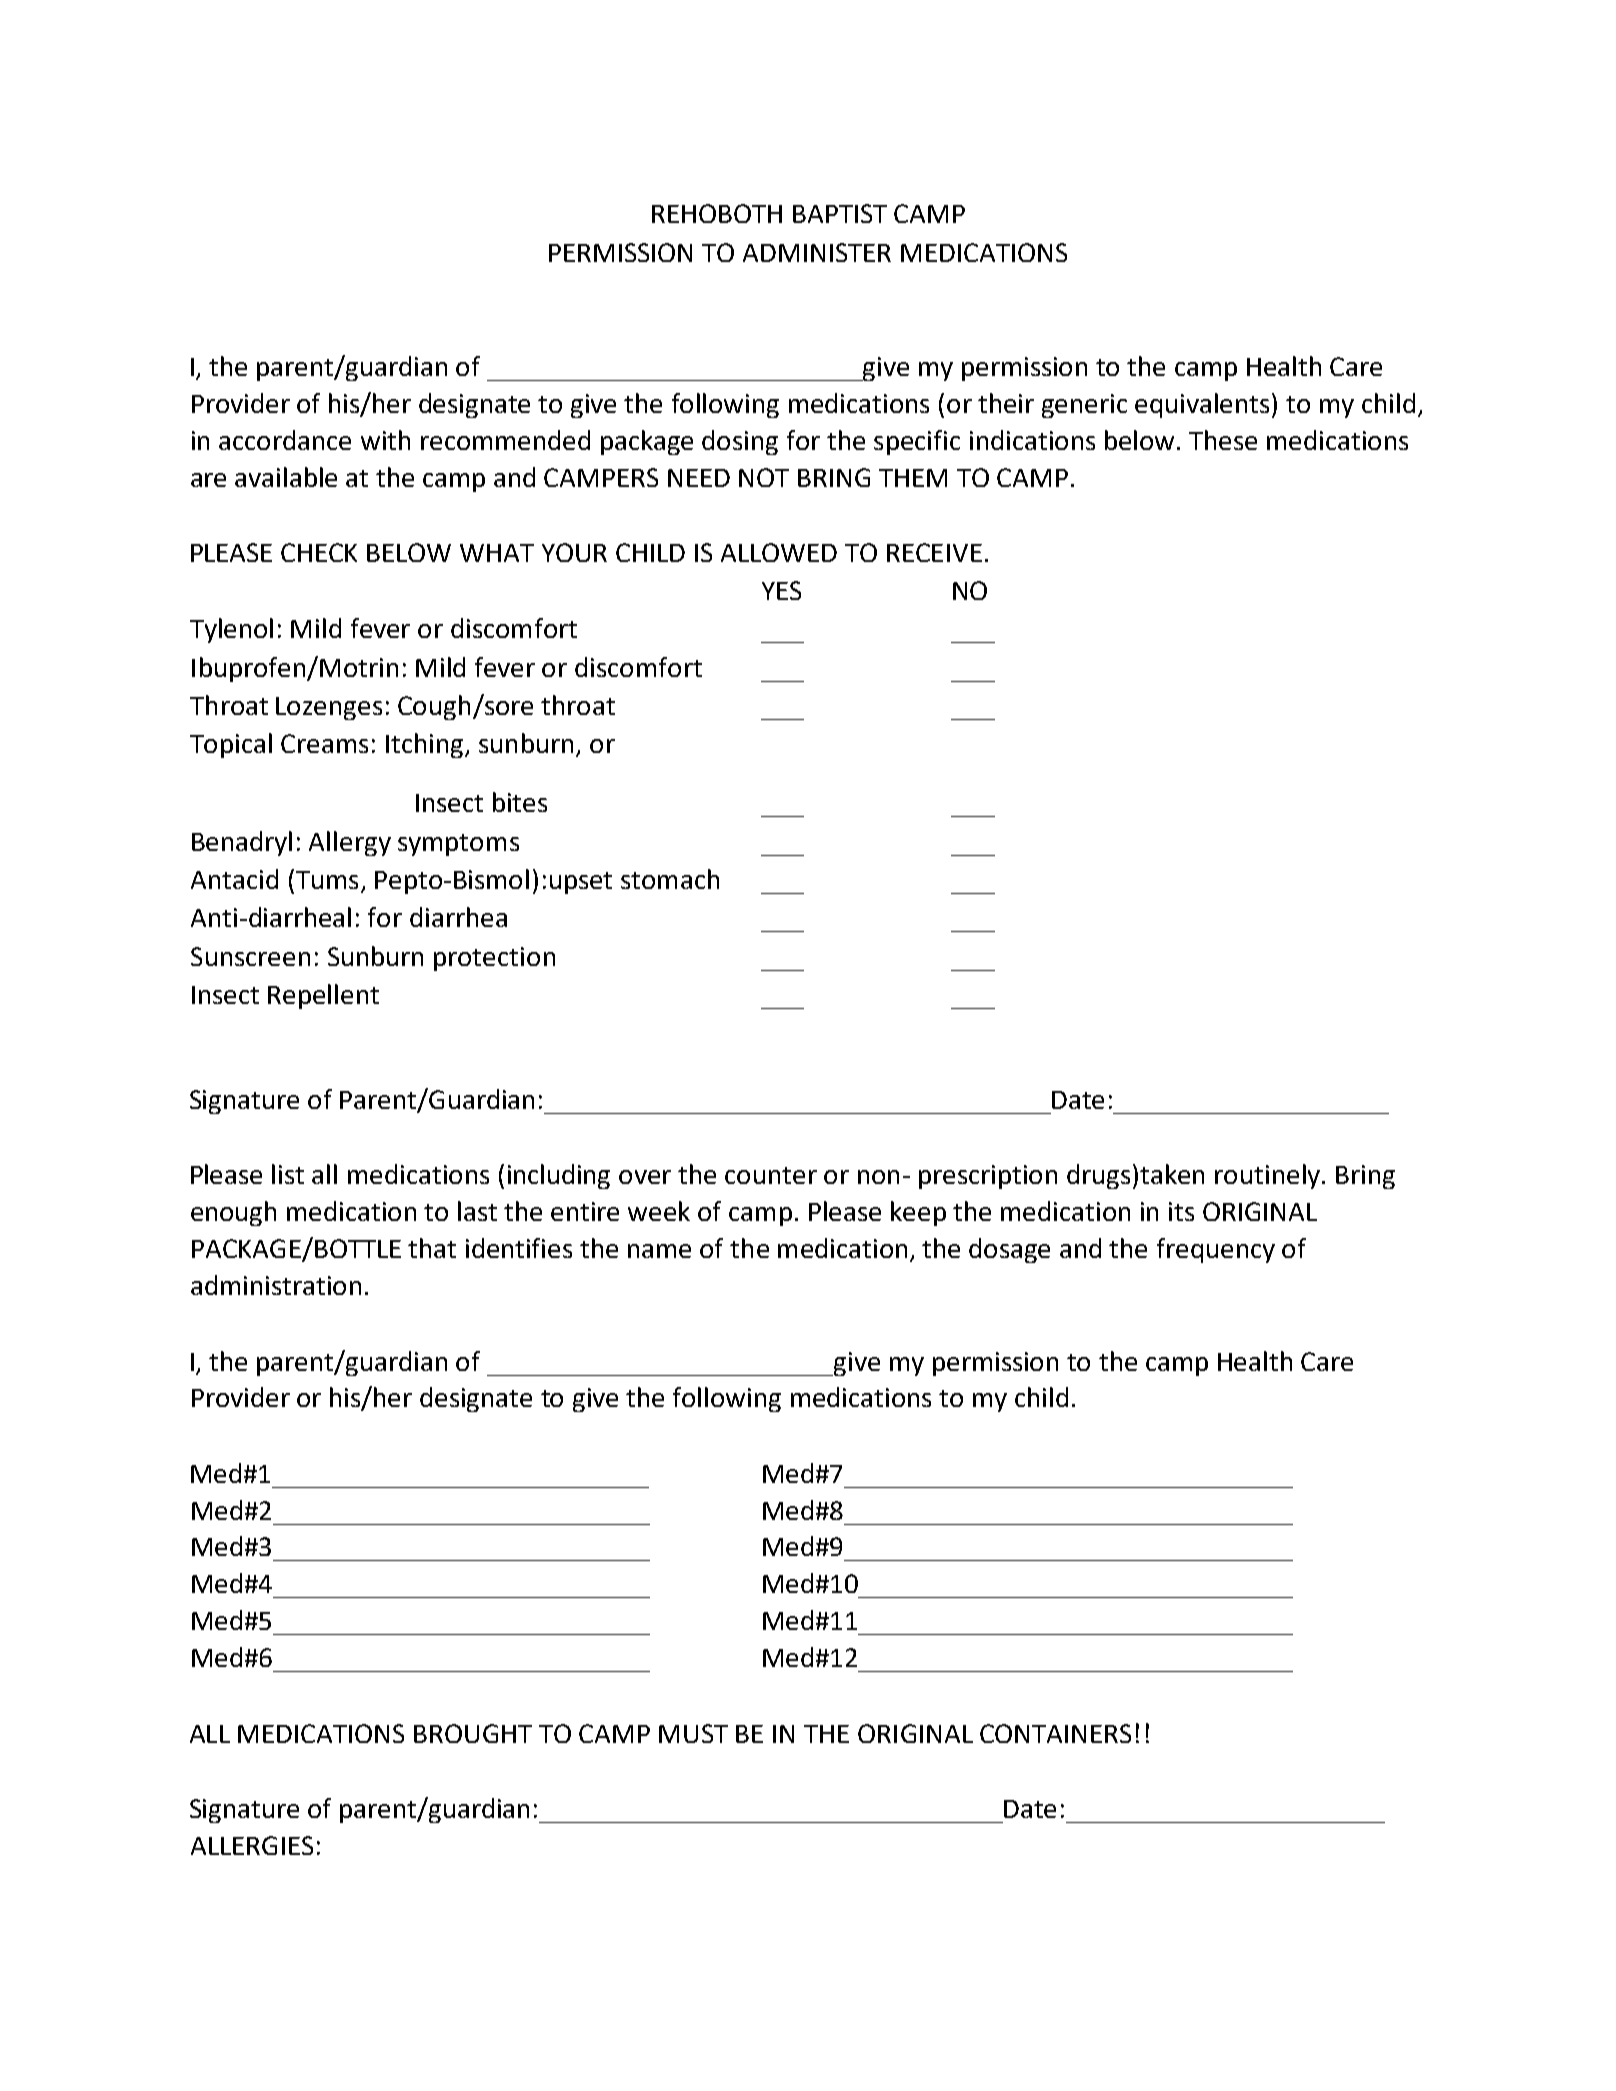 The image size is (1616, 2091). Describe the element at coordinates (385, 440) in the document. I see `with` at that location.
